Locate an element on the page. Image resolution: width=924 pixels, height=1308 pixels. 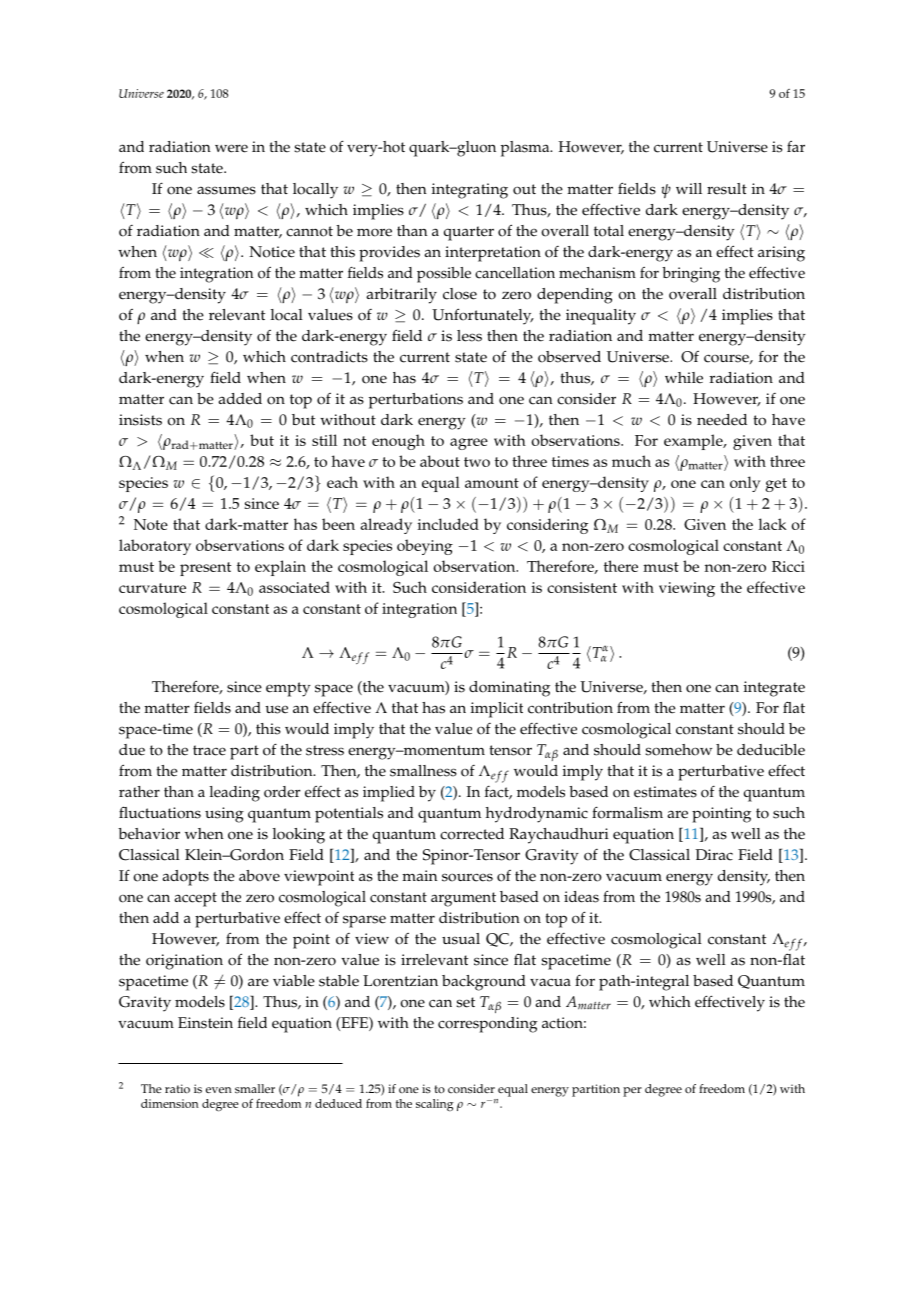
added is located at coordinates (240, 399).
